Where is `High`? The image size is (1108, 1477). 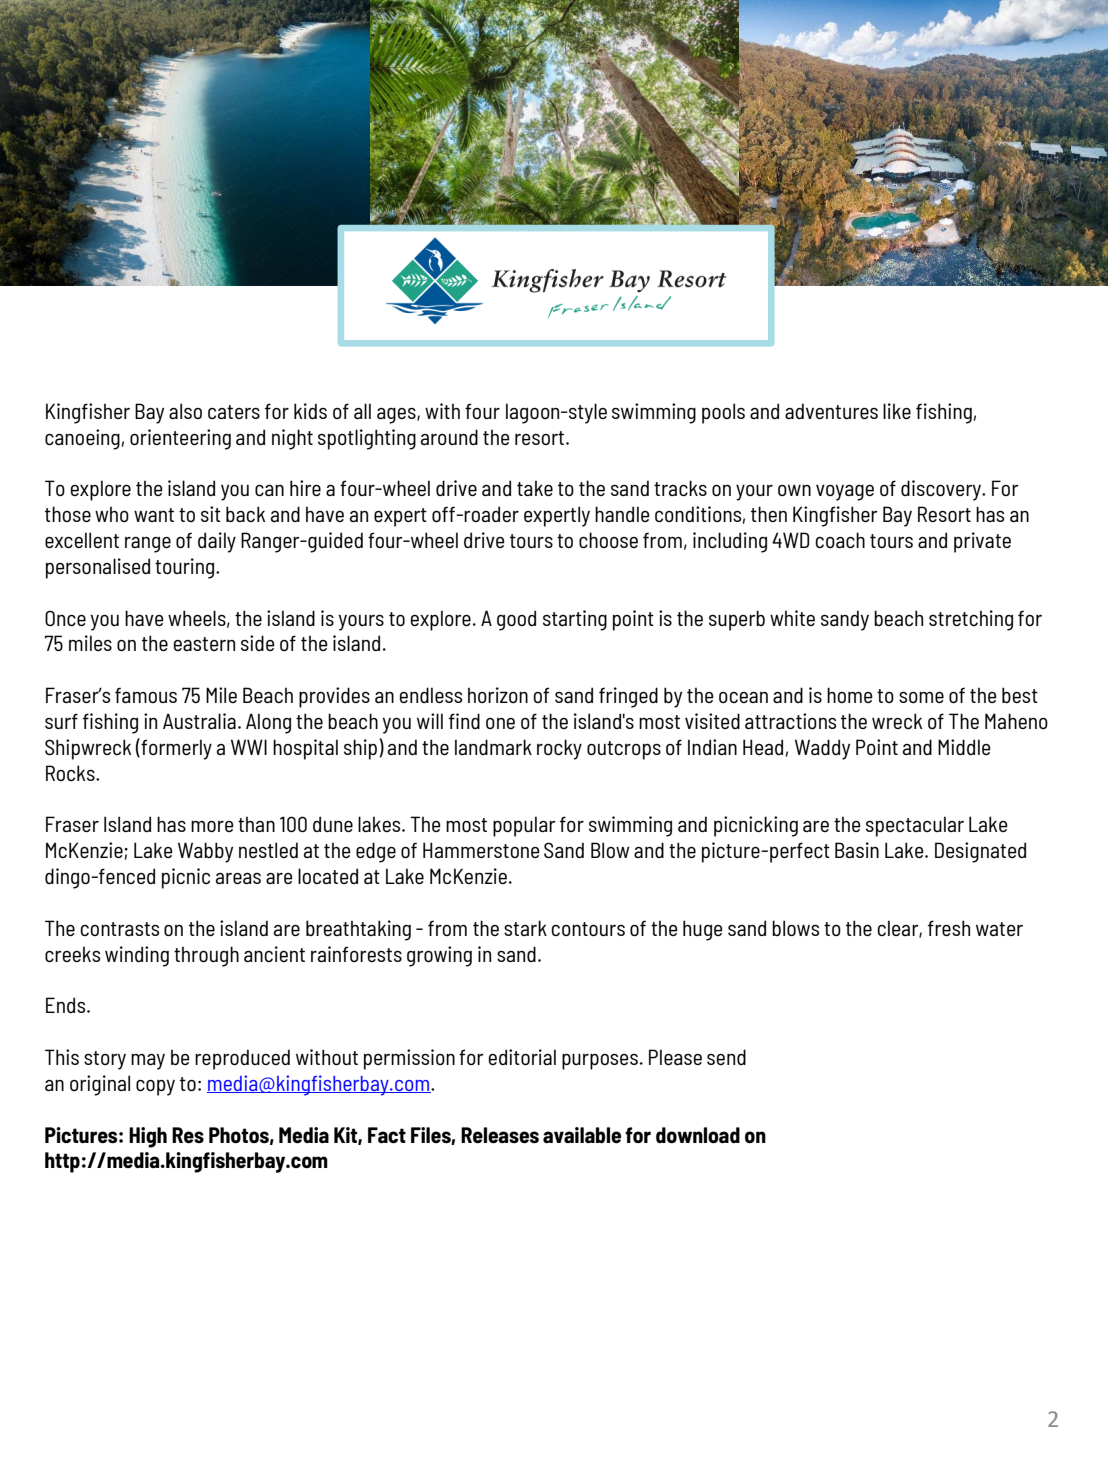
High is located at coordinates (148, 1137).
